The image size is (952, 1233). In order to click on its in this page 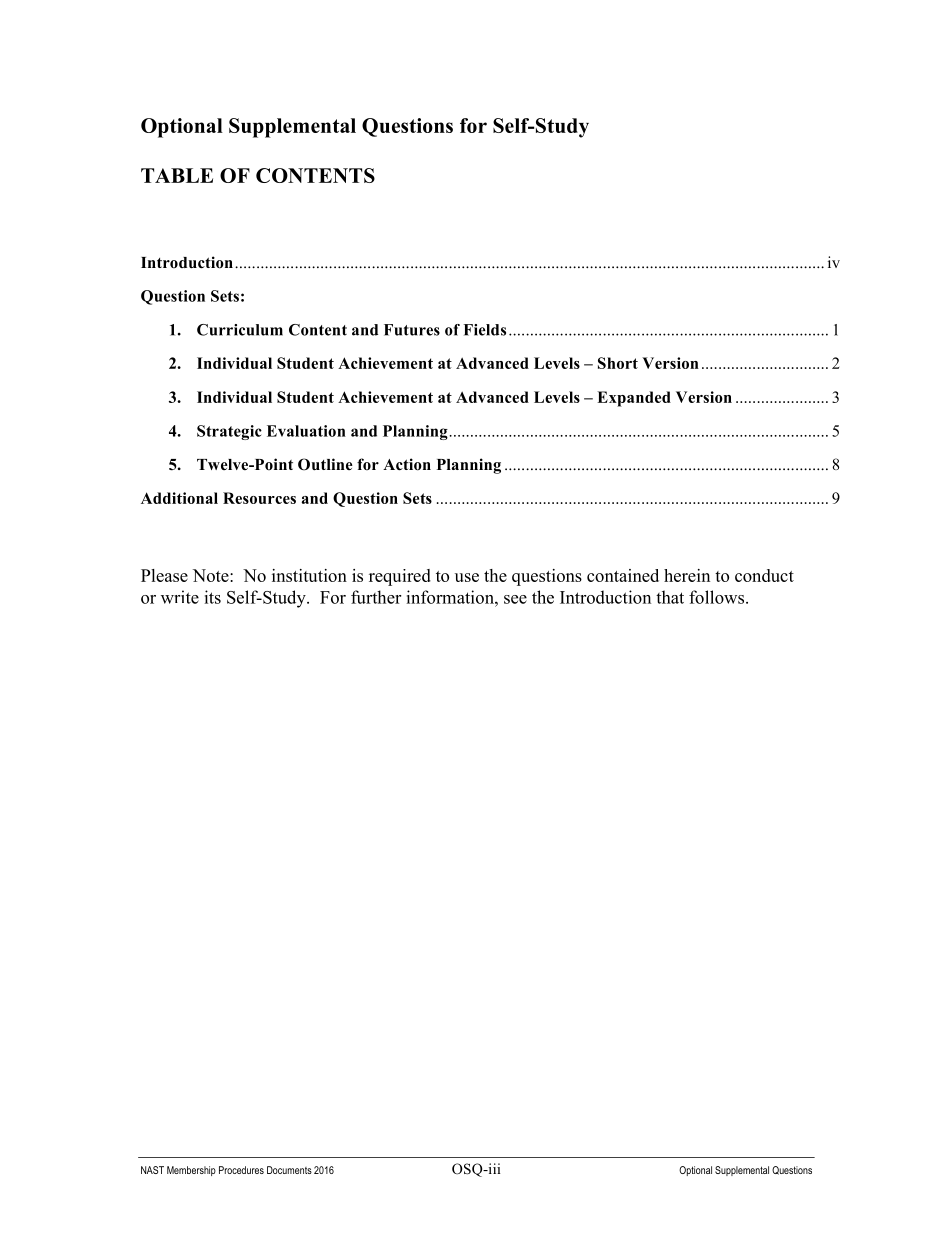, I will do `click(212, 597)`.
